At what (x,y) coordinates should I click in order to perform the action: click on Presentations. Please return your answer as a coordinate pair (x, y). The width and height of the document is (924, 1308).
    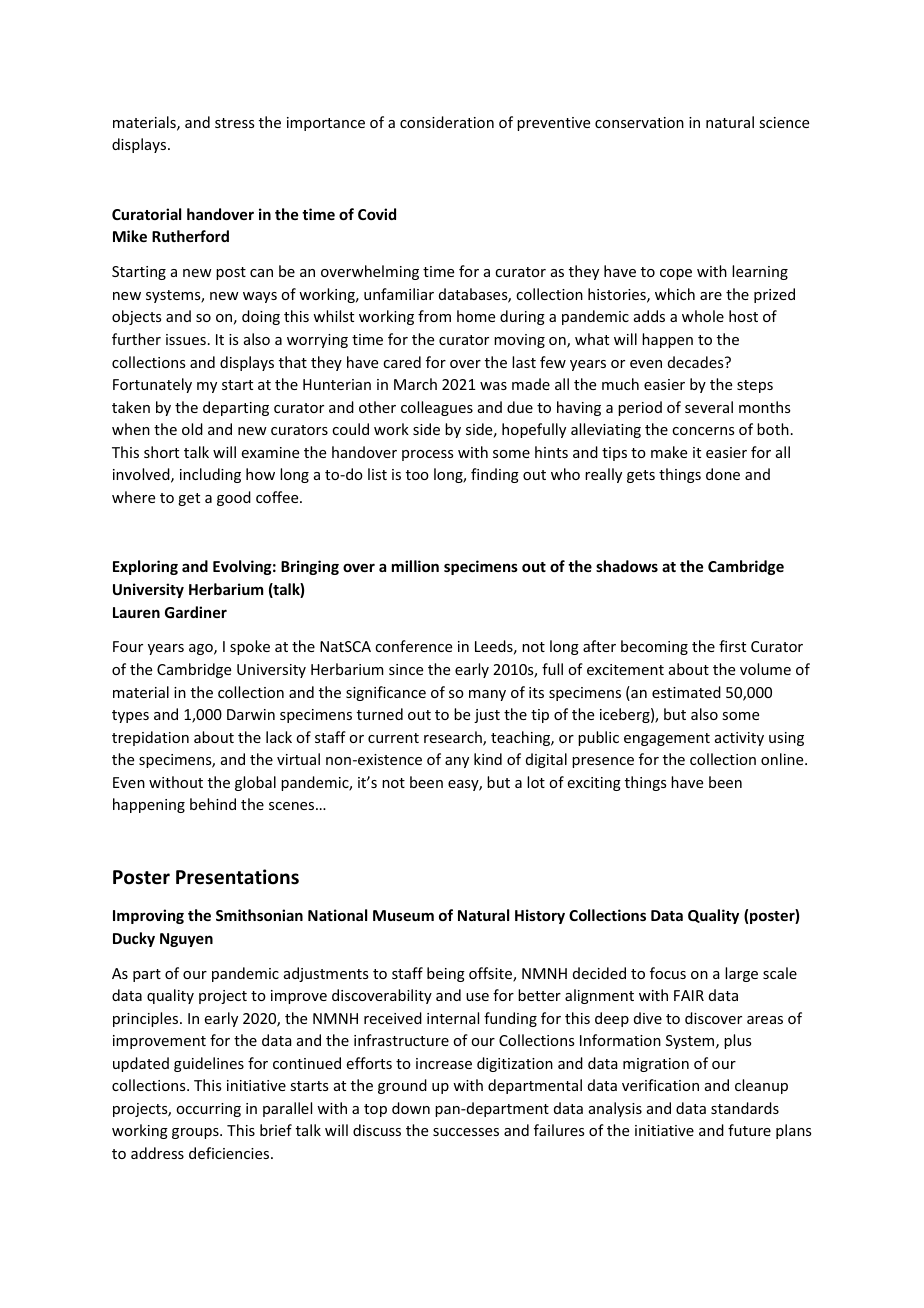
    Looking at the image, I should click on (237, 877).
